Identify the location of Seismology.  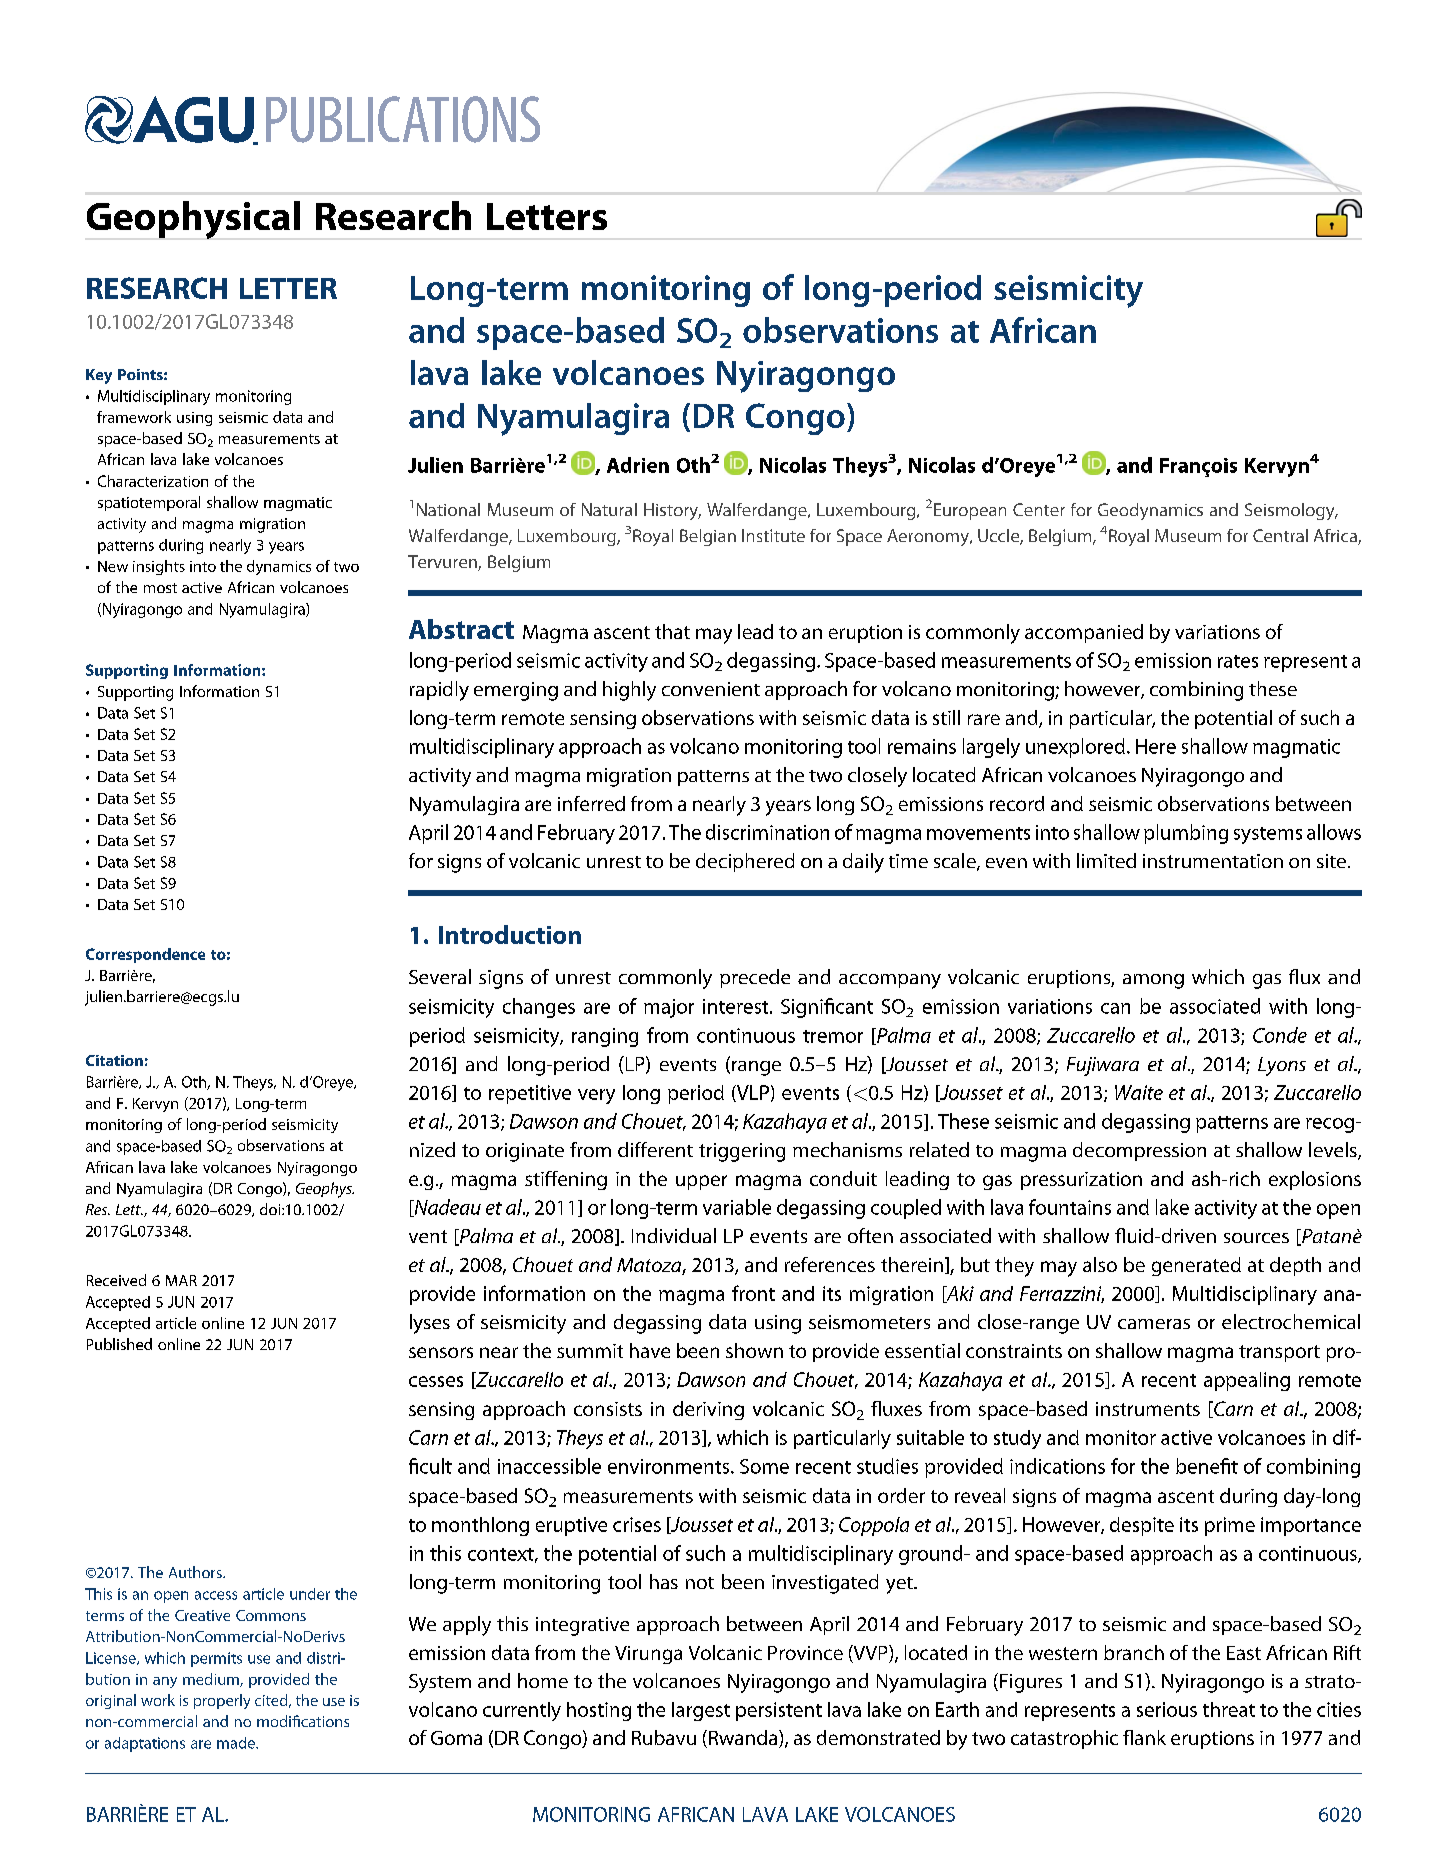
(1291, 511).
